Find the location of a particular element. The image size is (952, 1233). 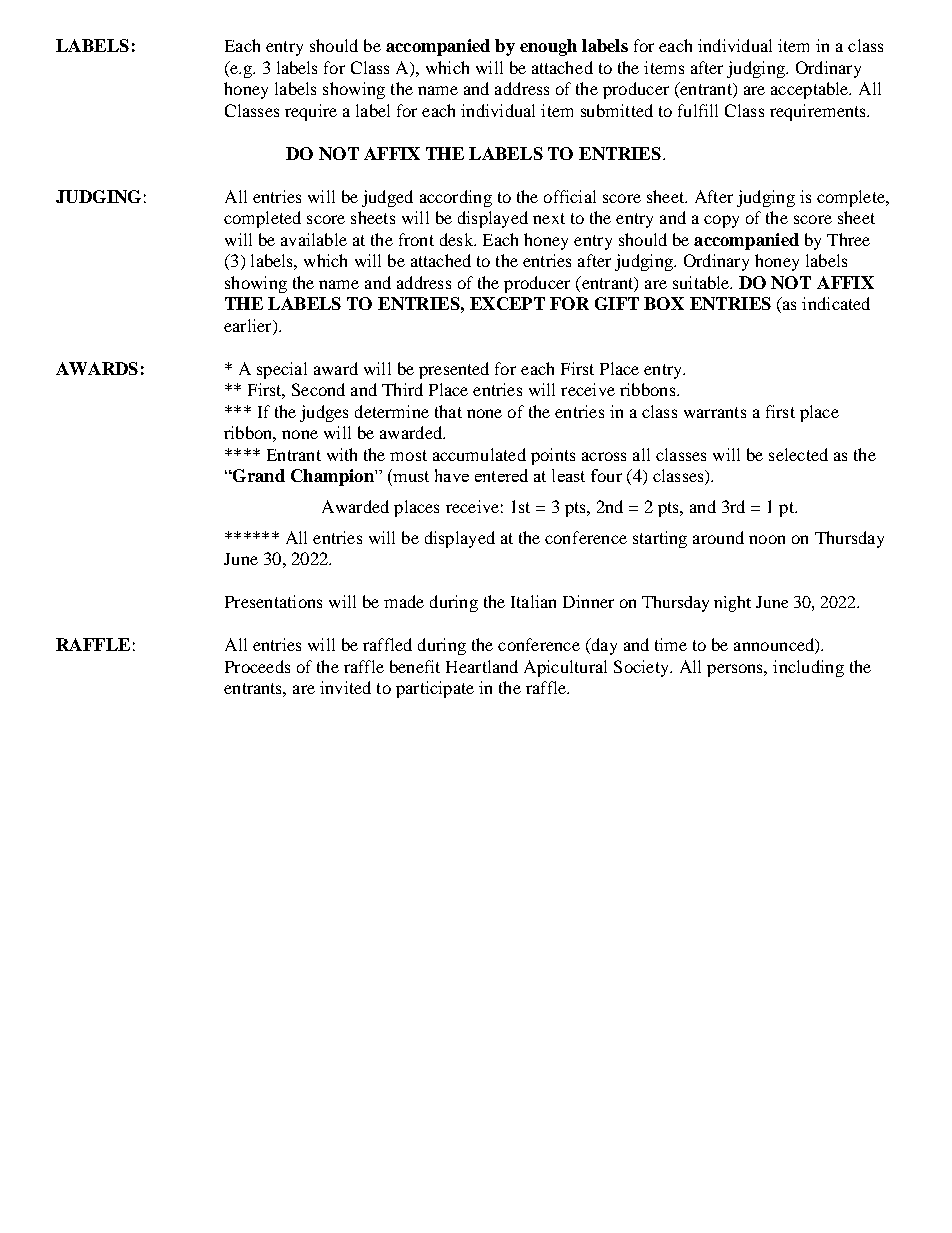

invited is located at coordinates (345, 687).
